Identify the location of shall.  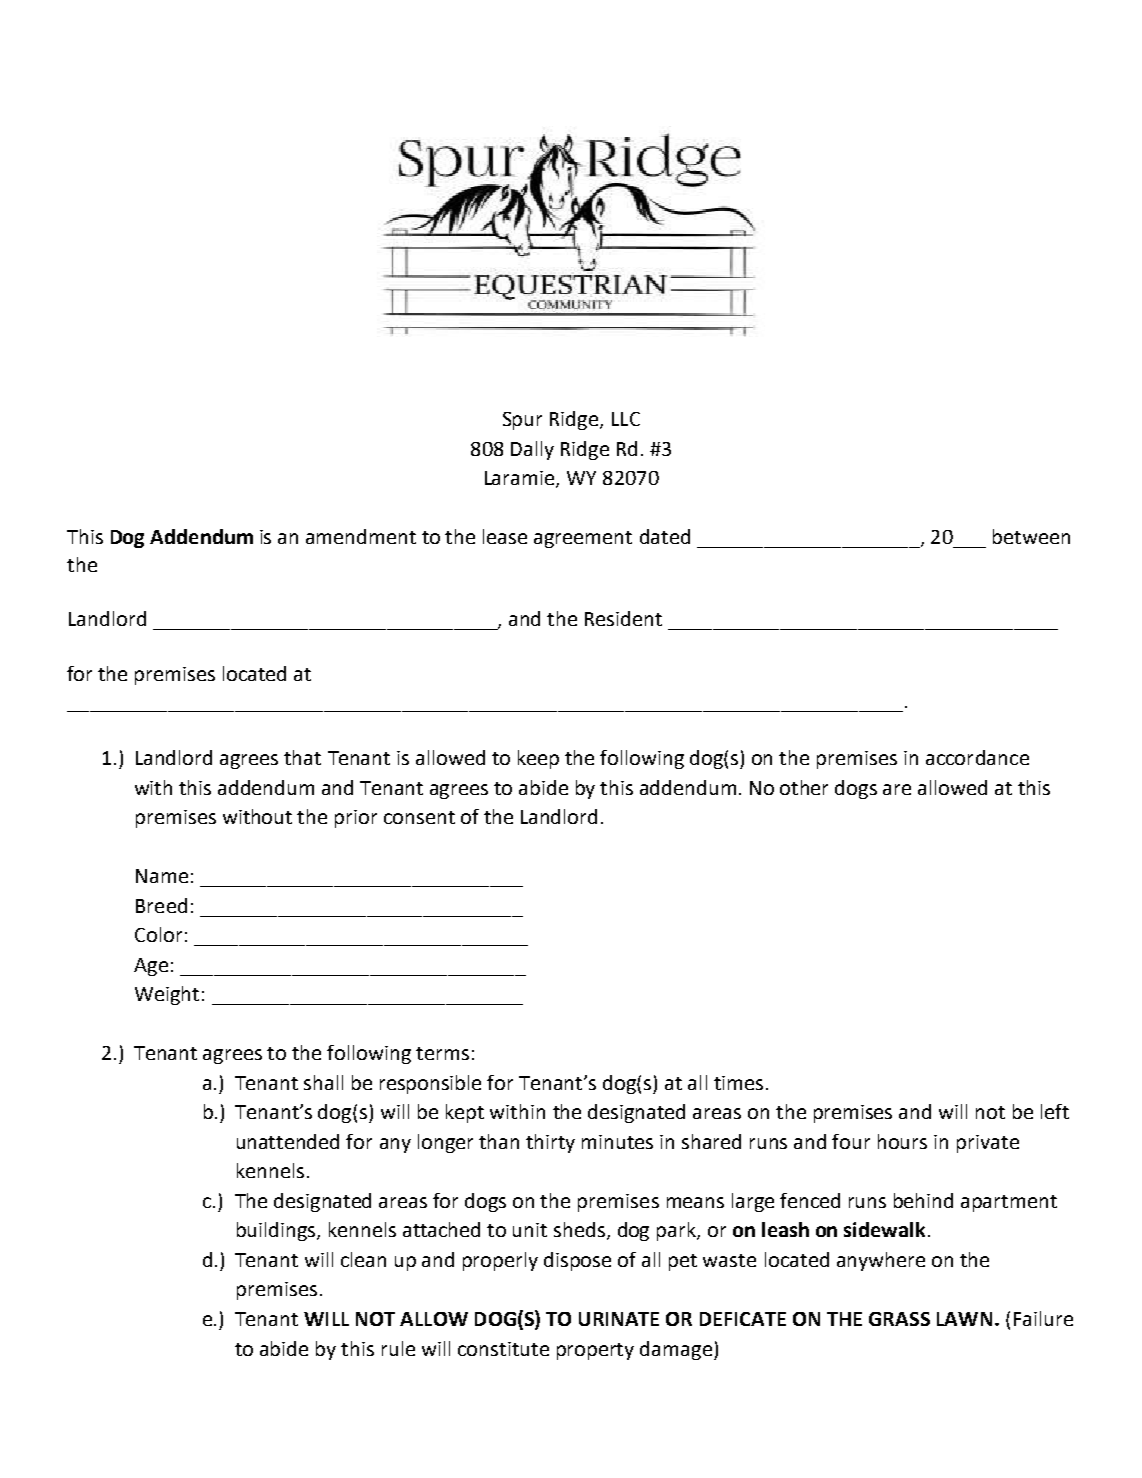
(323, 1082).
